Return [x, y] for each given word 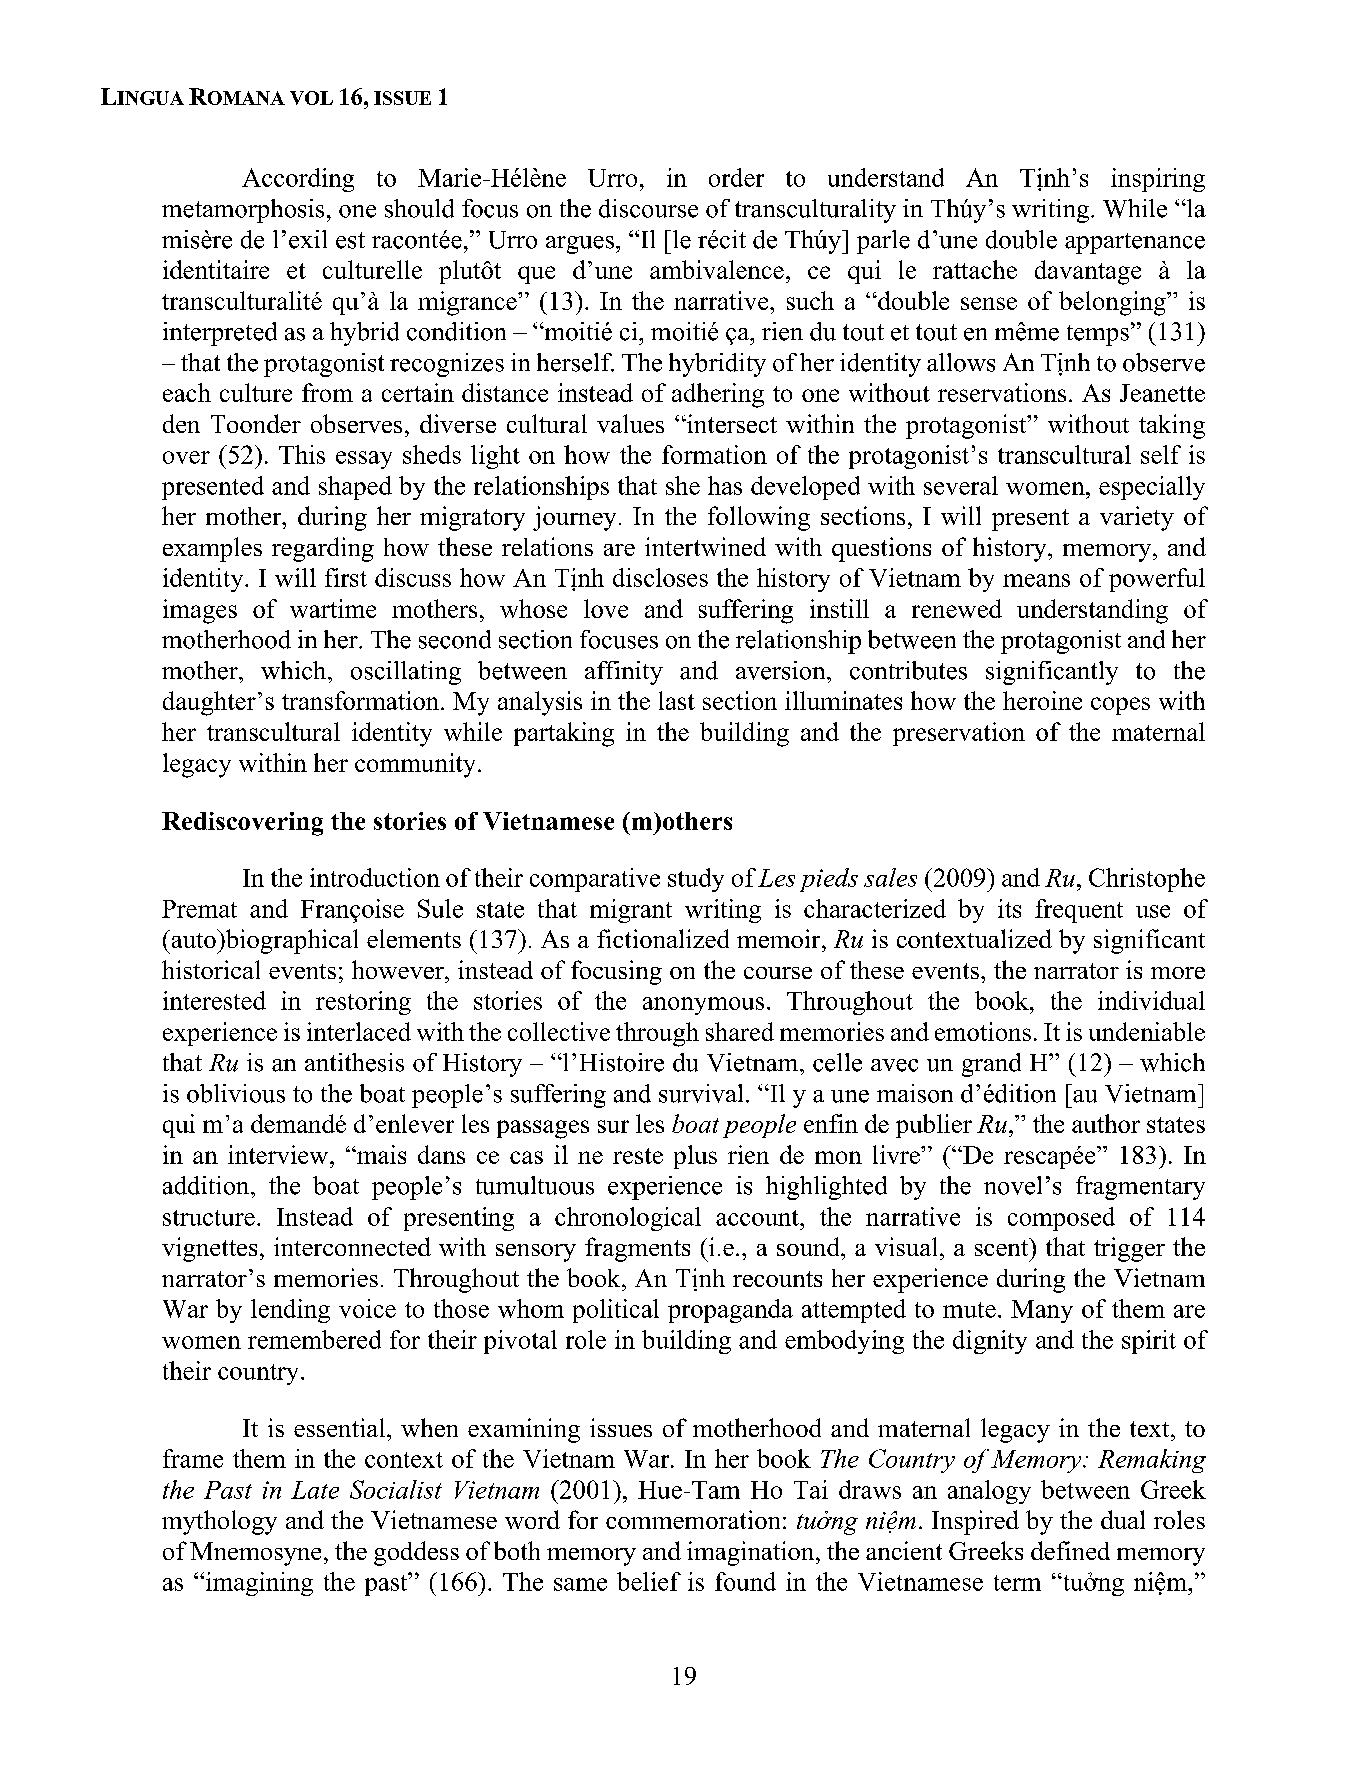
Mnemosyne [255, 1554]
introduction [375, 877]
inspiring [1158, 180]
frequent [1079, 911]
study [696, 880]
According [298, 180]
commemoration [693, 1519]
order [736, 177]
